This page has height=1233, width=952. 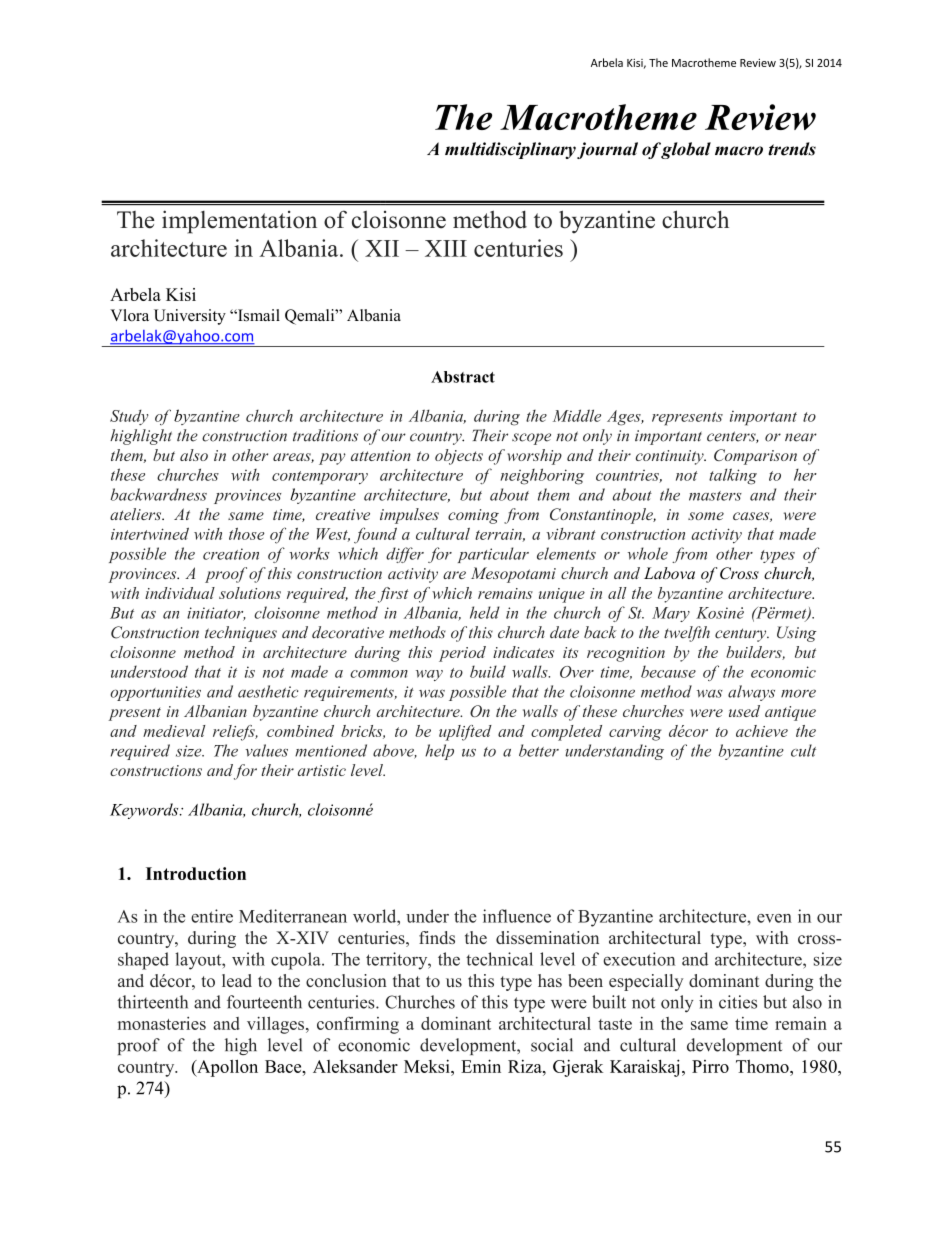 What do you see at coordinates (196, 873) in the page?
I see `Introduction` at bounding box center [196, 873].
